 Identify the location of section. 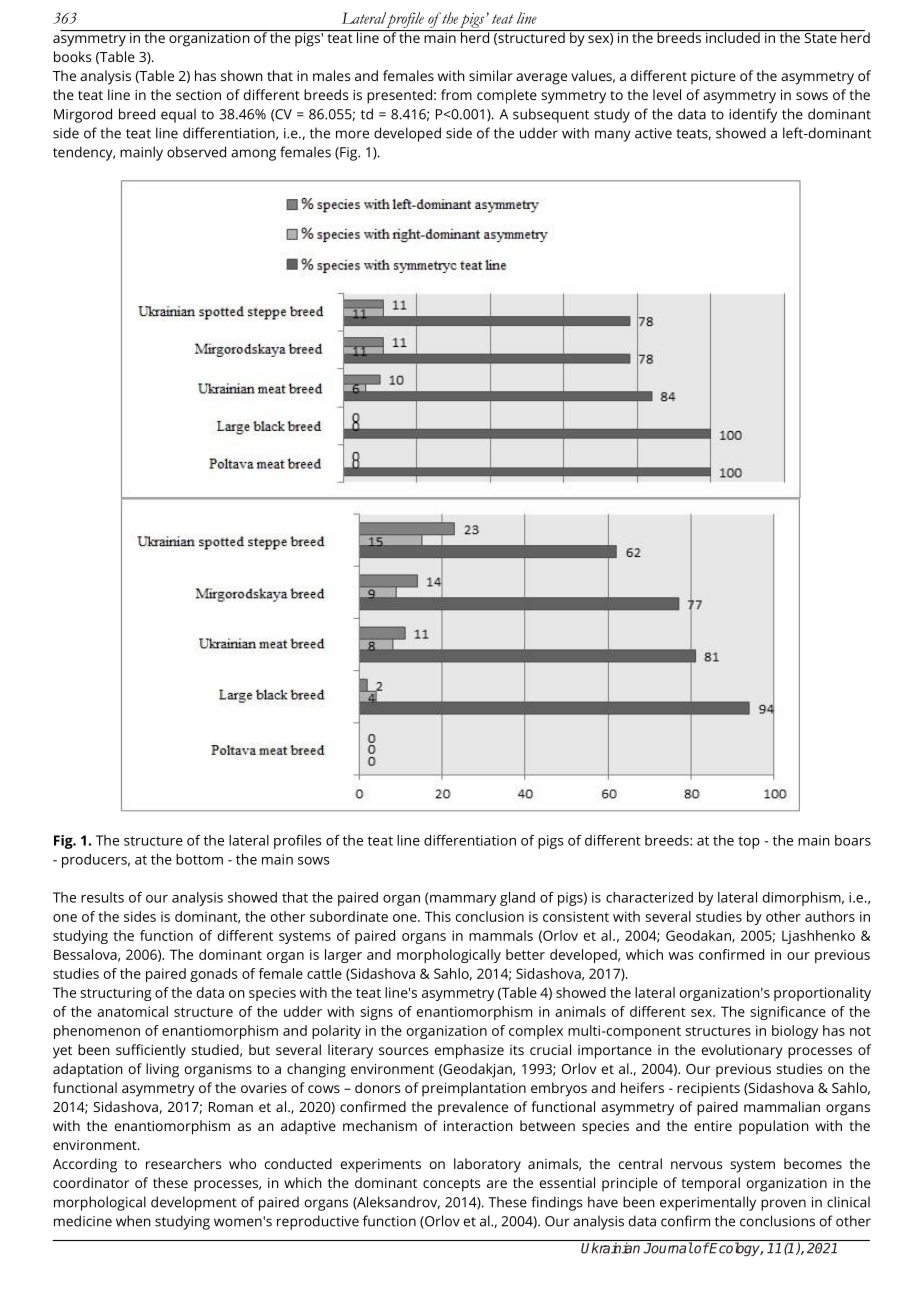
(198, 95).
